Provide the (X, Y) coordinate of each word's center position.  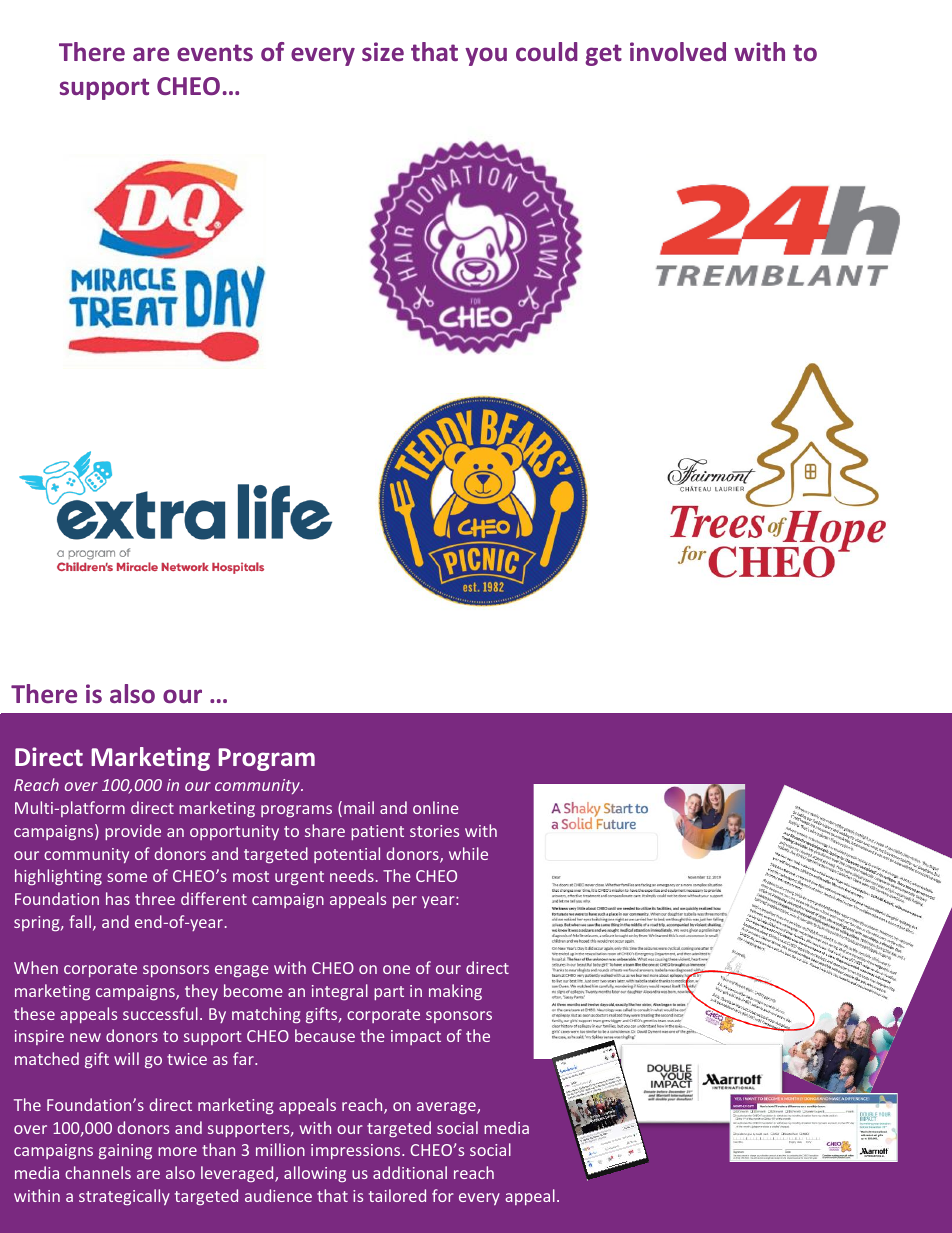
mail (359, 807)
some (127, 877)
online (436, 807)
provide (133, 832)
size (383, 51)
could (546, 51)
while (468, 853)
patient (377, 832)
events (215, 52)
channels (98, 1172)
